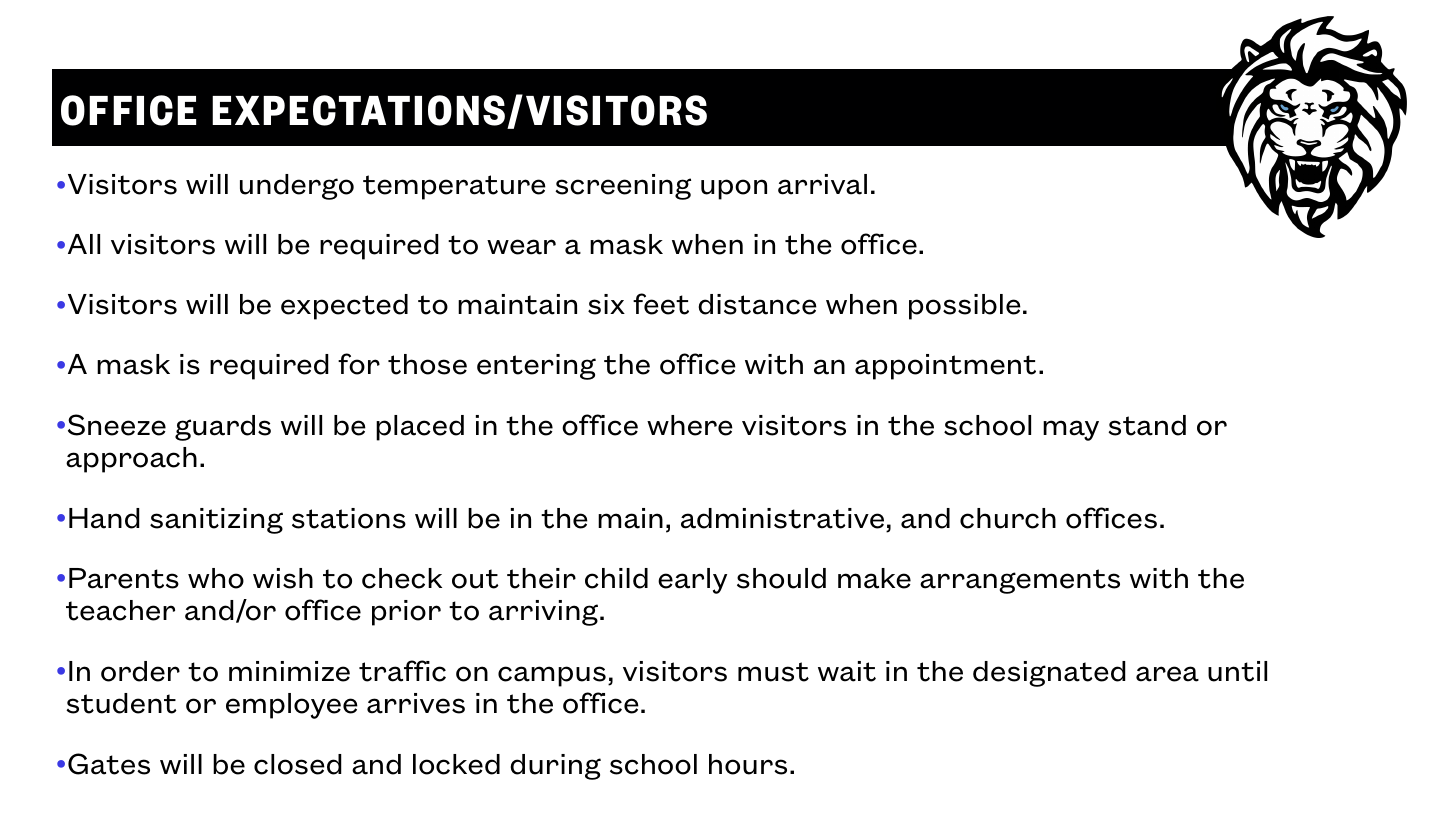 The width and height of the page is (1456, 819). I want to click on undergo, so click(297, 187).
